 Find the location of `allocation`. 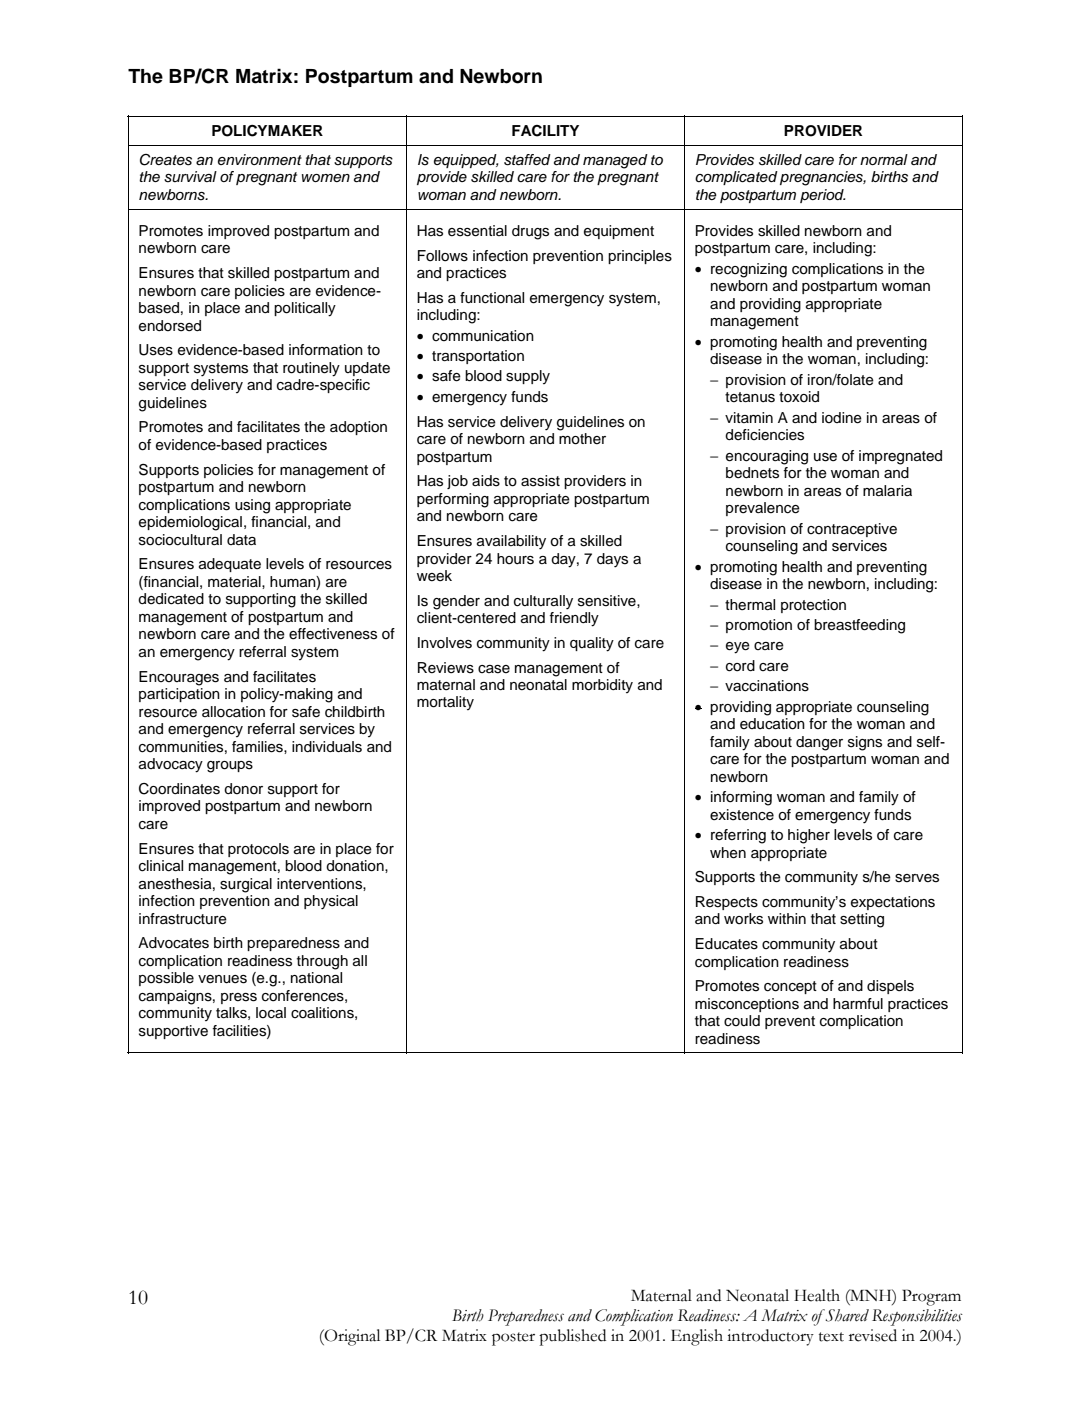

allocation is located at coordinates (233, 712).
